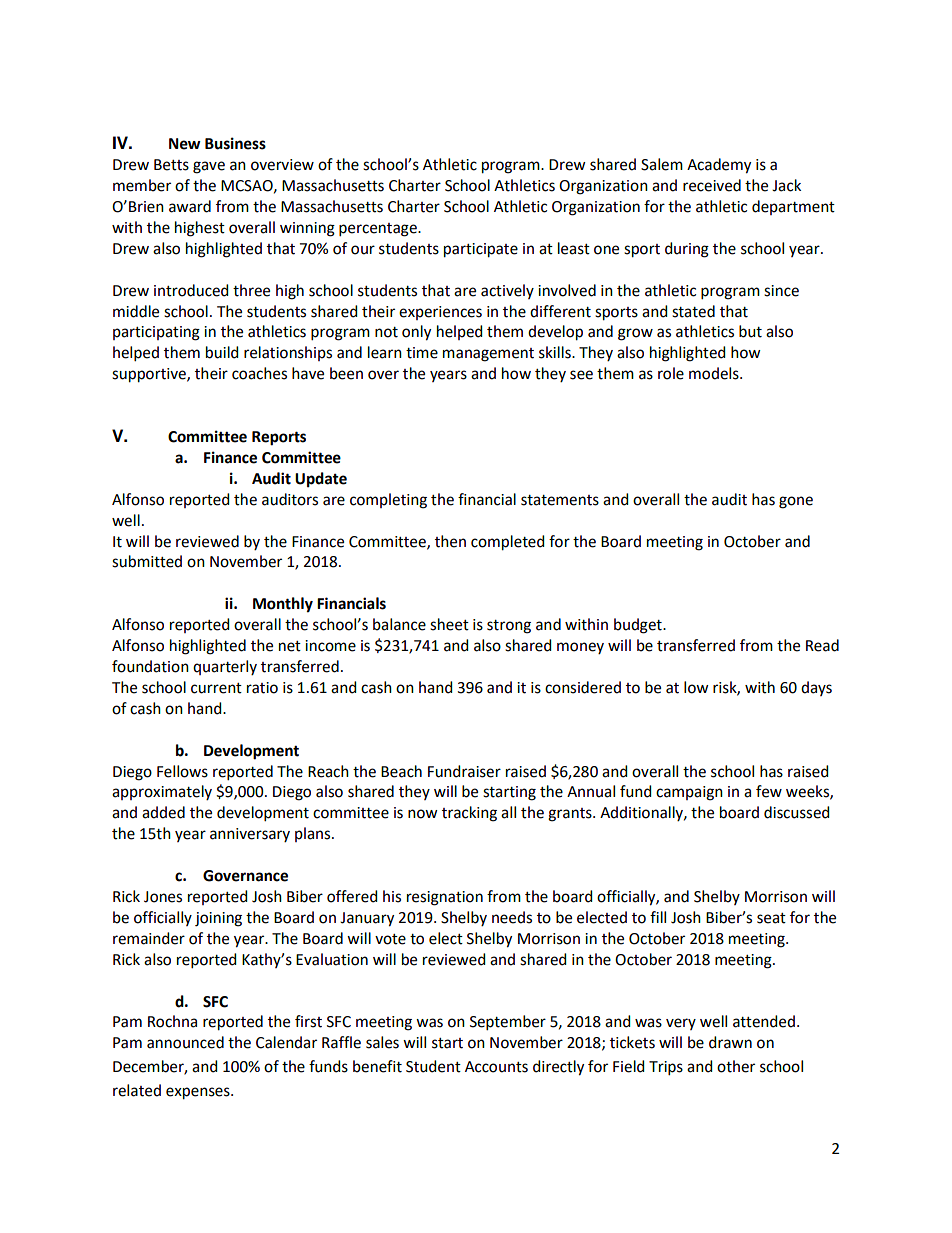  What do you see at coordinates (719, 166) in the screenshot?
I see `Academy` at bounding box center [719, 166].
